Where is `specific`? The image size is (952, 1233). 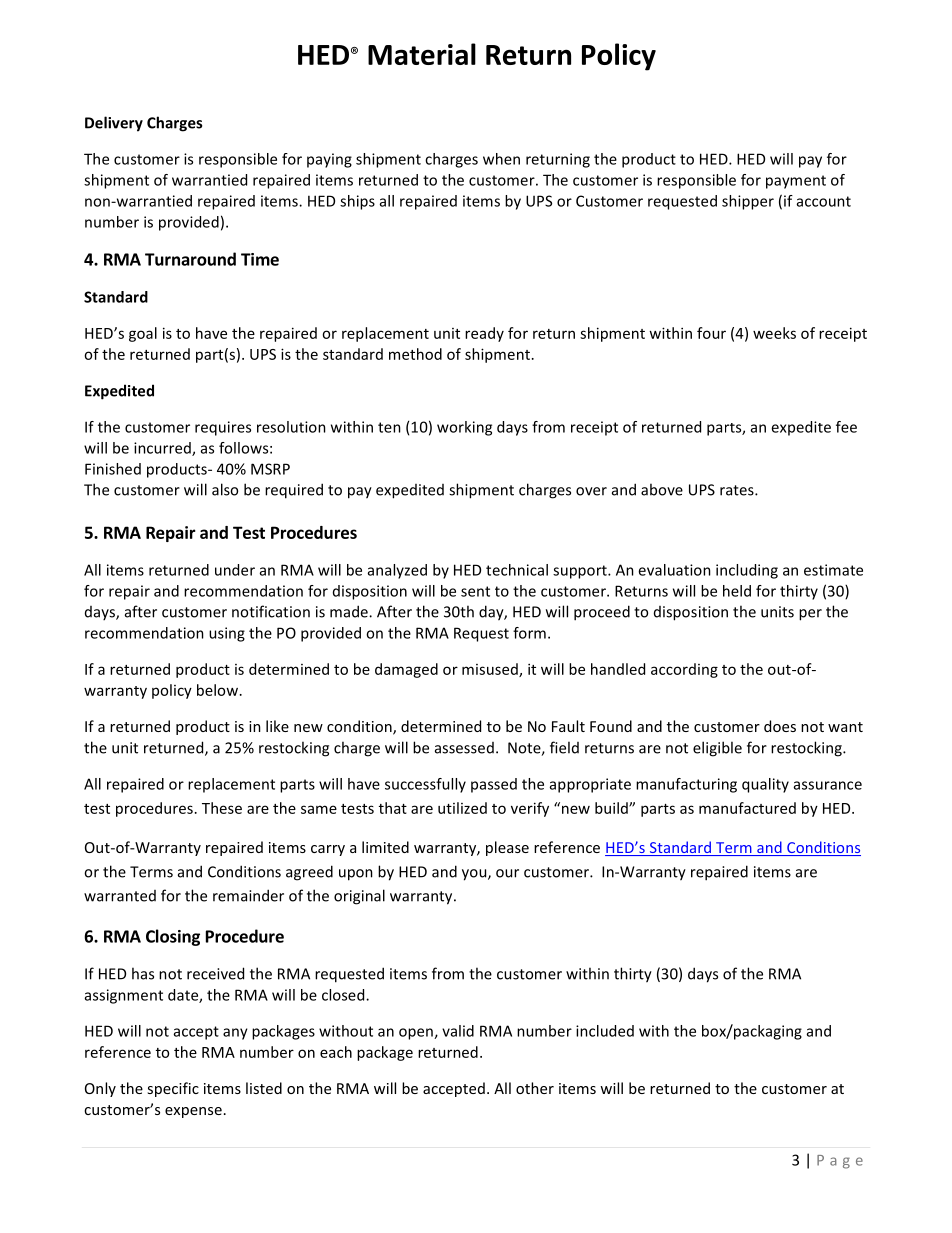
specific is located at coordinates (173, 1089).
